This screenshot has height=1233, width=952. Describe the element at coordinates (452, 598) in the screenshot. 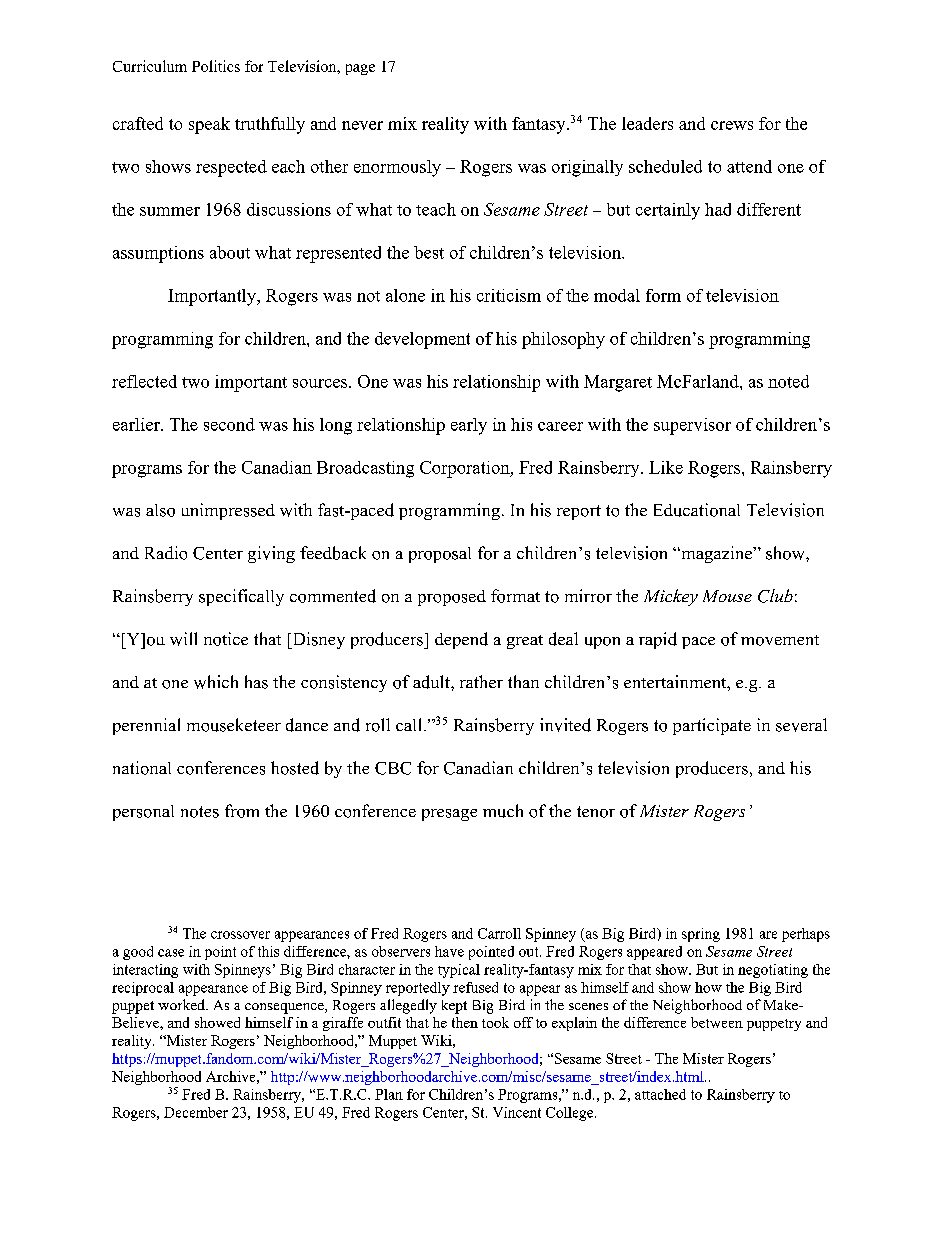

I see `proposed` at that location.
